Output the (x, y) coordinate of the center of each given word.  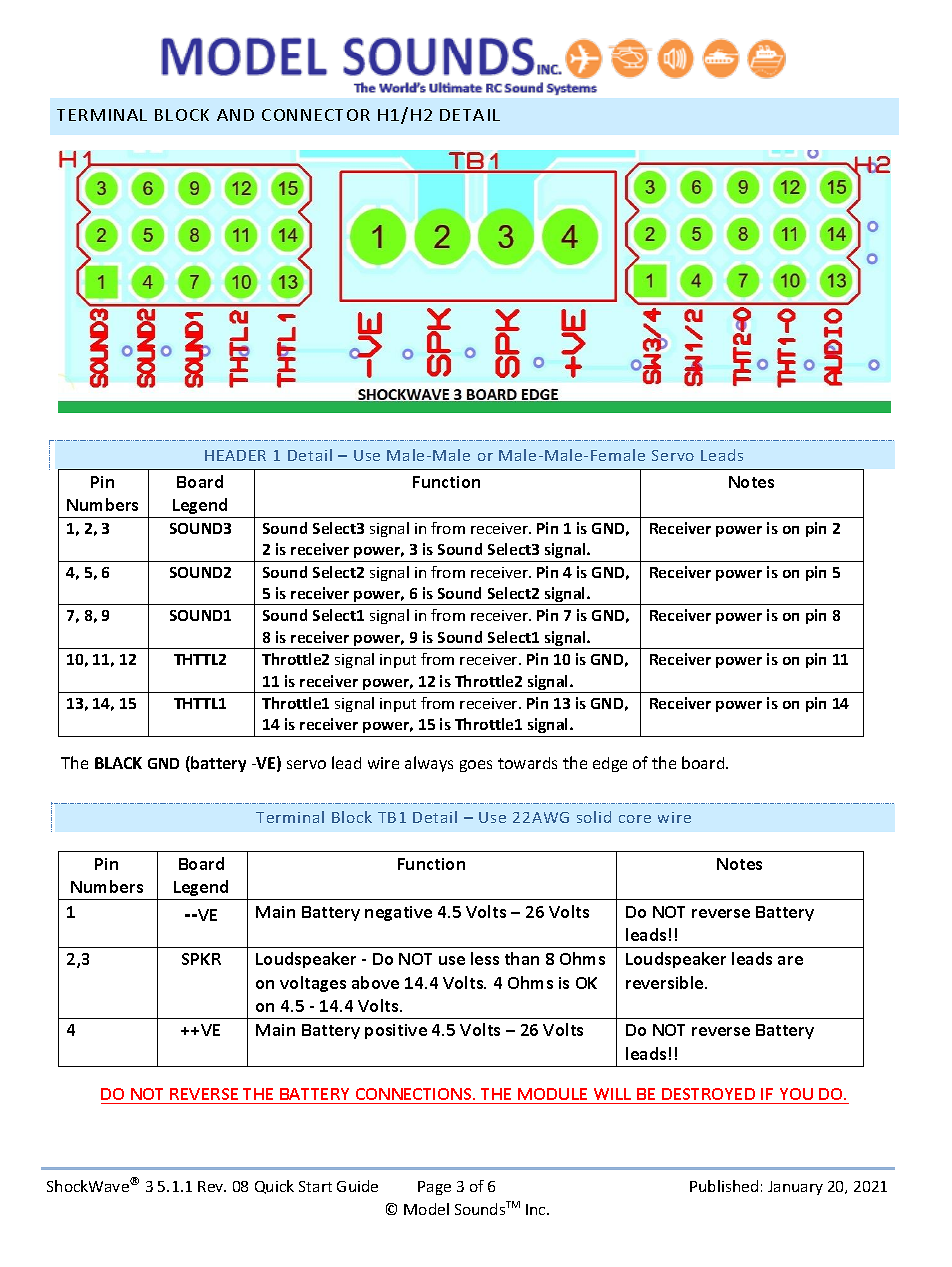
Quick (274, 1187)
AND (235, 115)
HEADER (235, 455)
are (790, 960)
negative (398, 913)
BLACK (118, 763)
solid (594, 817)
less (485, 958)
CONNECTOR (316, 115)
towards (527, 763)
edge (610, 764)
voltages (313, 984)
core (635, 819)
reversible (666, 982)
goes (476, 766)
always (429, 764)
